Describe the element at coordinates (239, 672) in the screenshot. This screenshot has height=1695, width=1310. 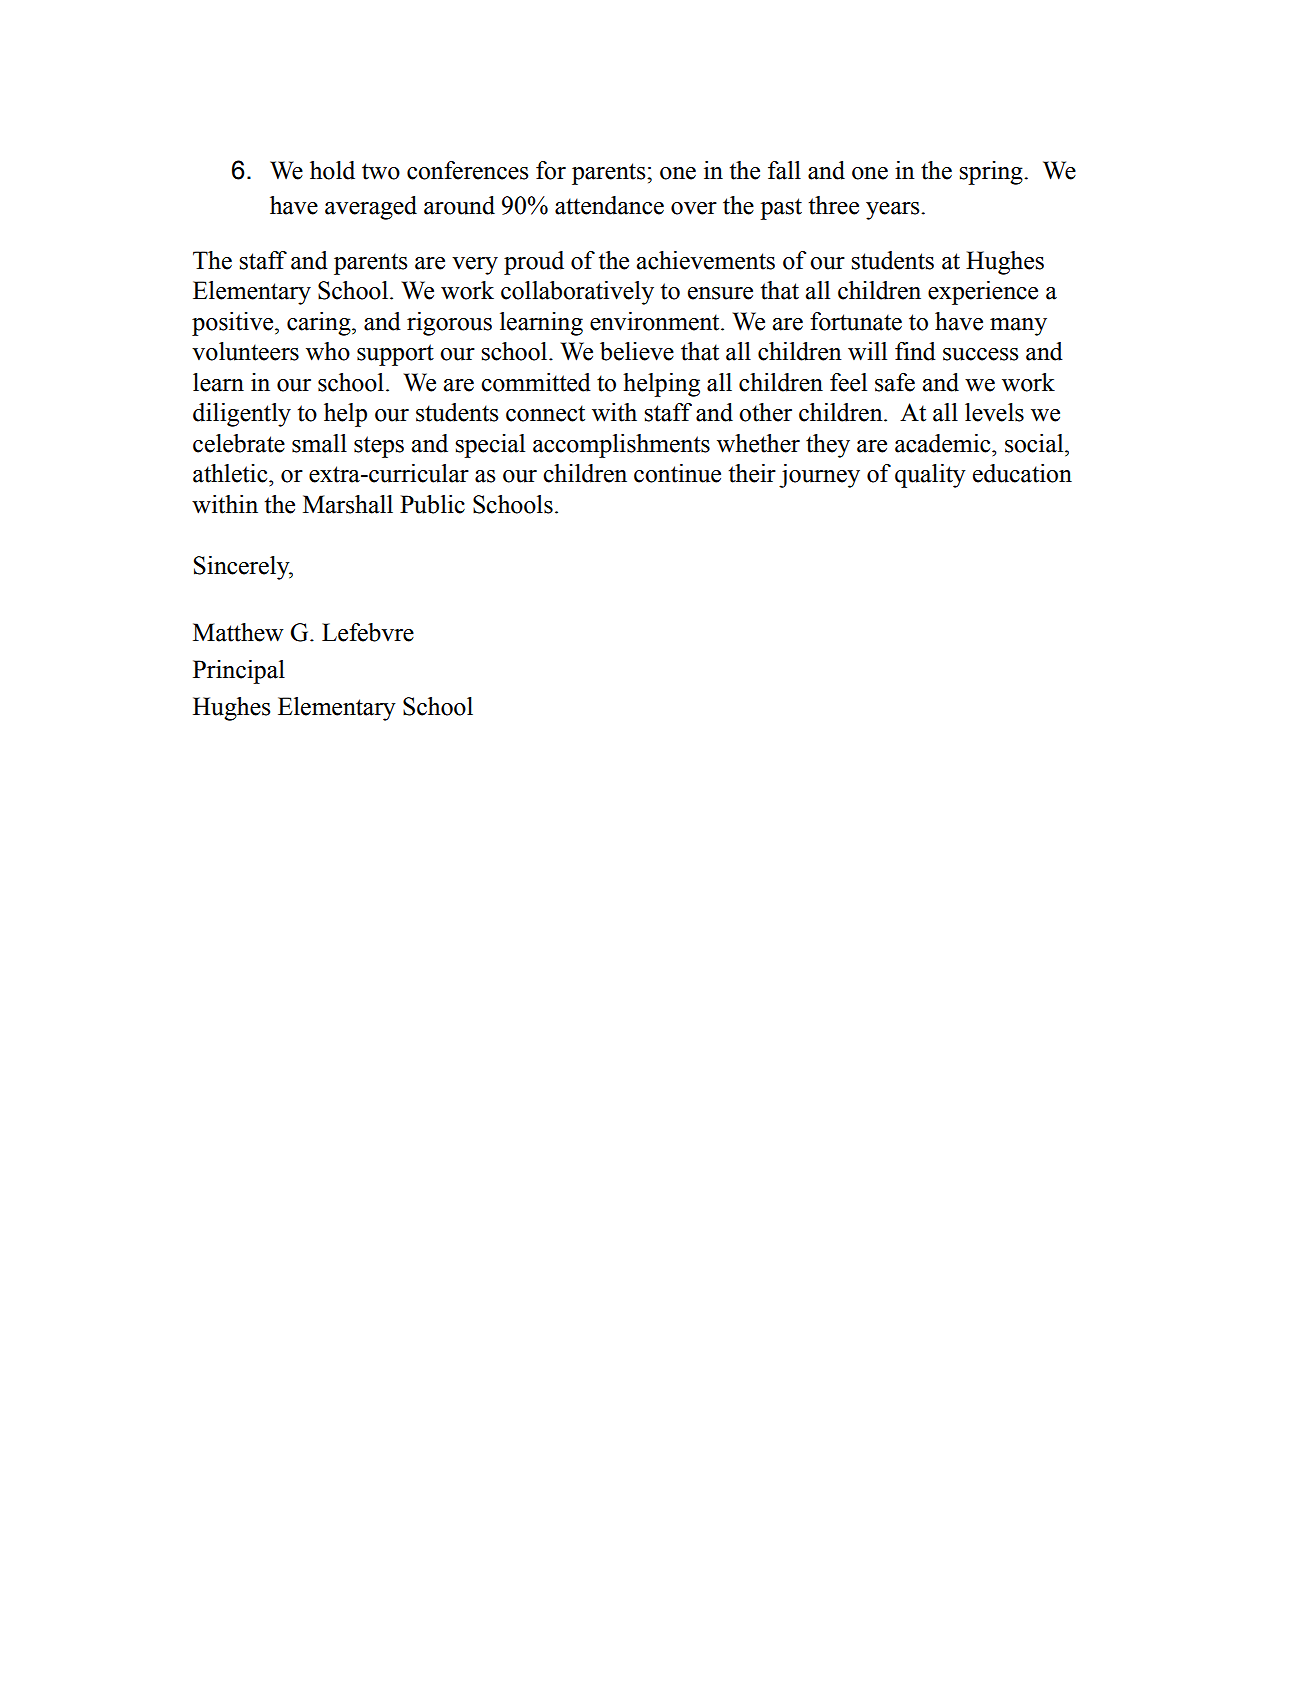
I see `Principal` at that location.
